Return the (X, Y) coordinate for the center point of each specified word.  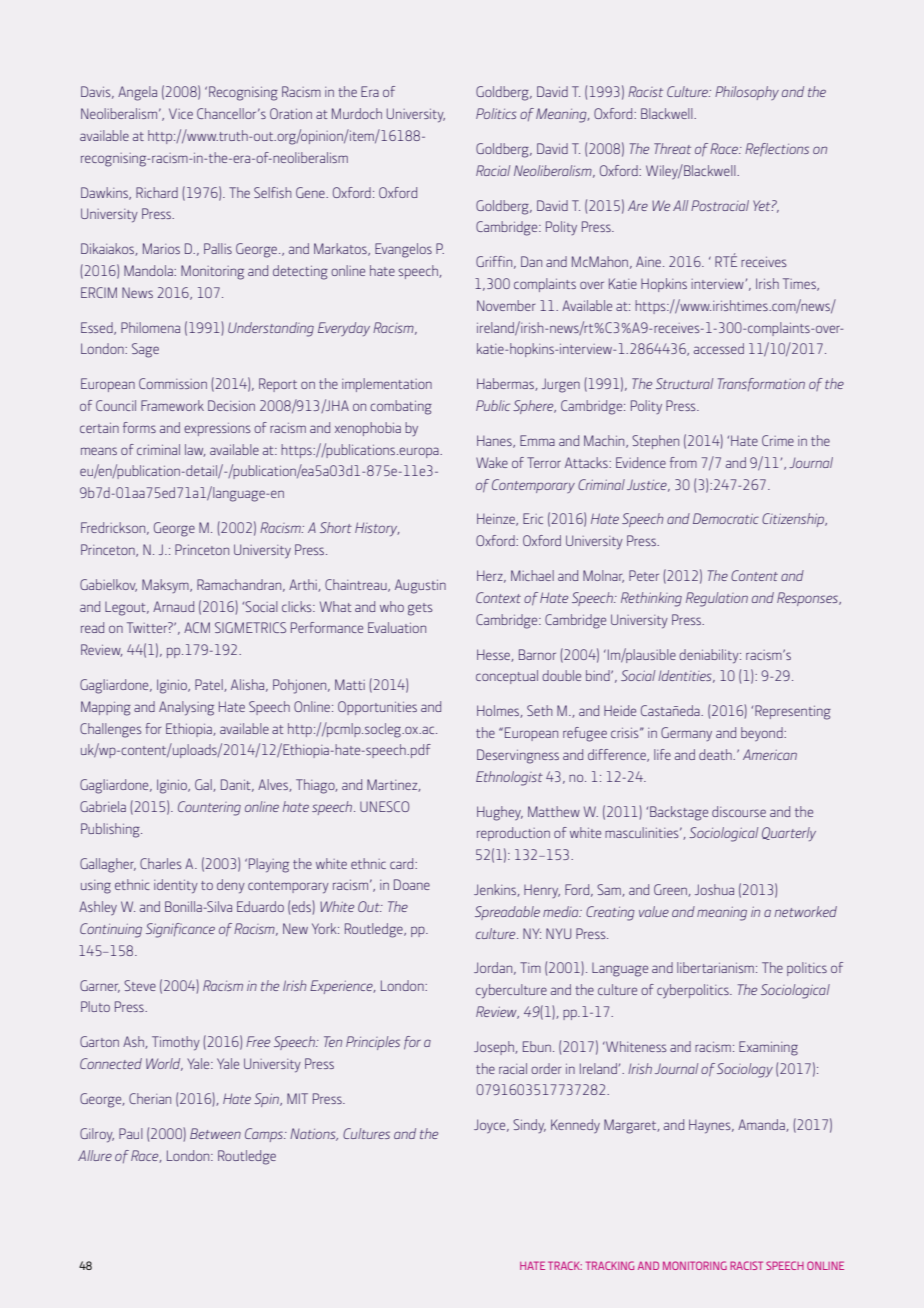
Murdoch (357, 113)
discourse (739, 811)
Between (215, 1133)
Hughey (500, 813)
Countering (209, 808)
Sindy (529, 1126)
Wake (492, 462)
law (195, 450)
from (683, 462)
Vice (181, 113)
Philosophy (747, 93)
